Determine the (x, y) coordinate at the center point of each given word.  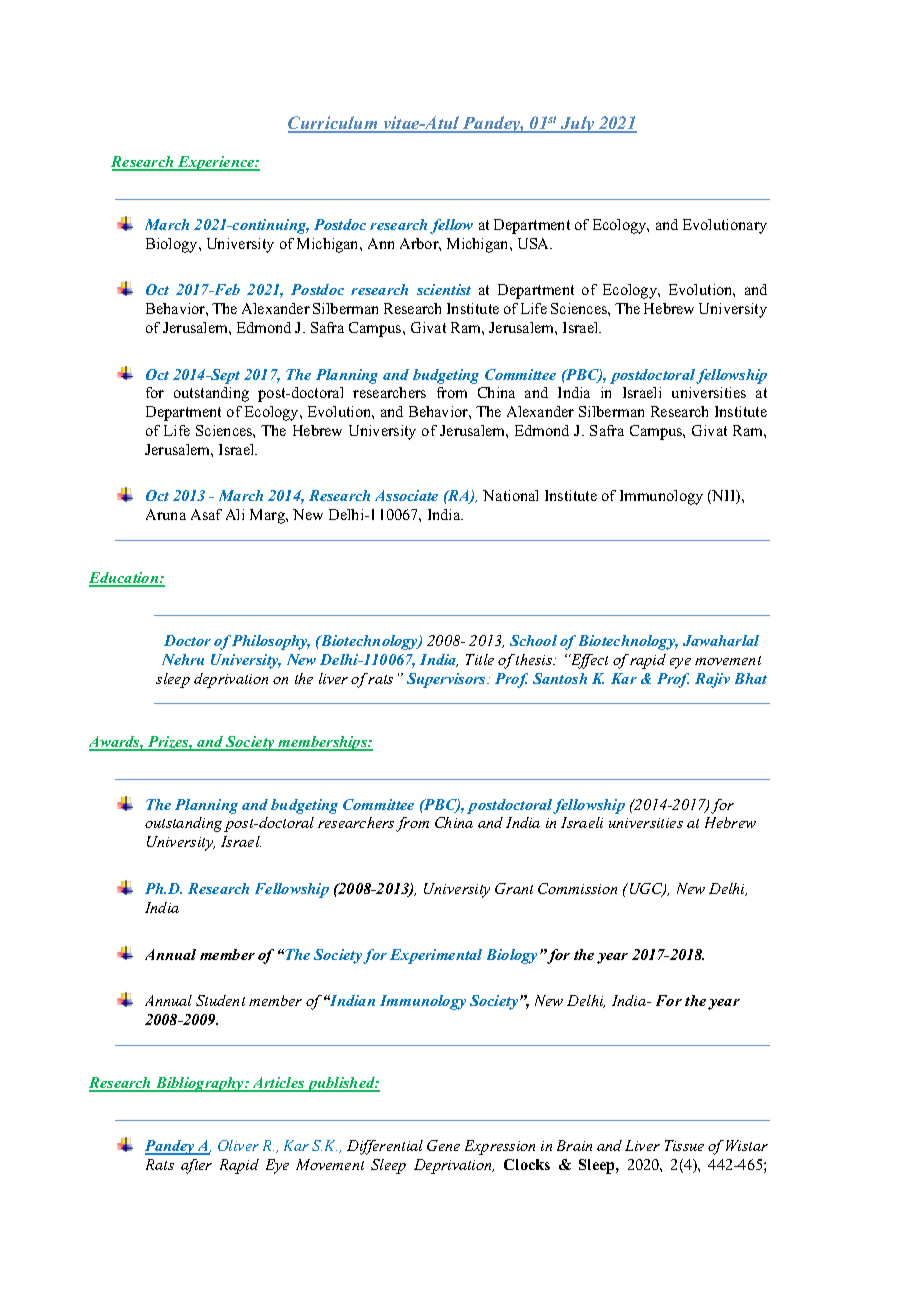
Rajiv (712, 680)
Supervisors (447, 680)
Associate (406, 495)
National (510, 495)
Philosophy (271, 642)
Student (220, 1000)
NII (724, 497)
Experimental (436, 956)
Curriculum (334, 124)
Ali (235, 514)
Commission (577, 888)
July (578, 124)
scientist (444, 289)
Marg (269, 516)
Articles (278, 1084)
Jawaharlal (721, 640)
